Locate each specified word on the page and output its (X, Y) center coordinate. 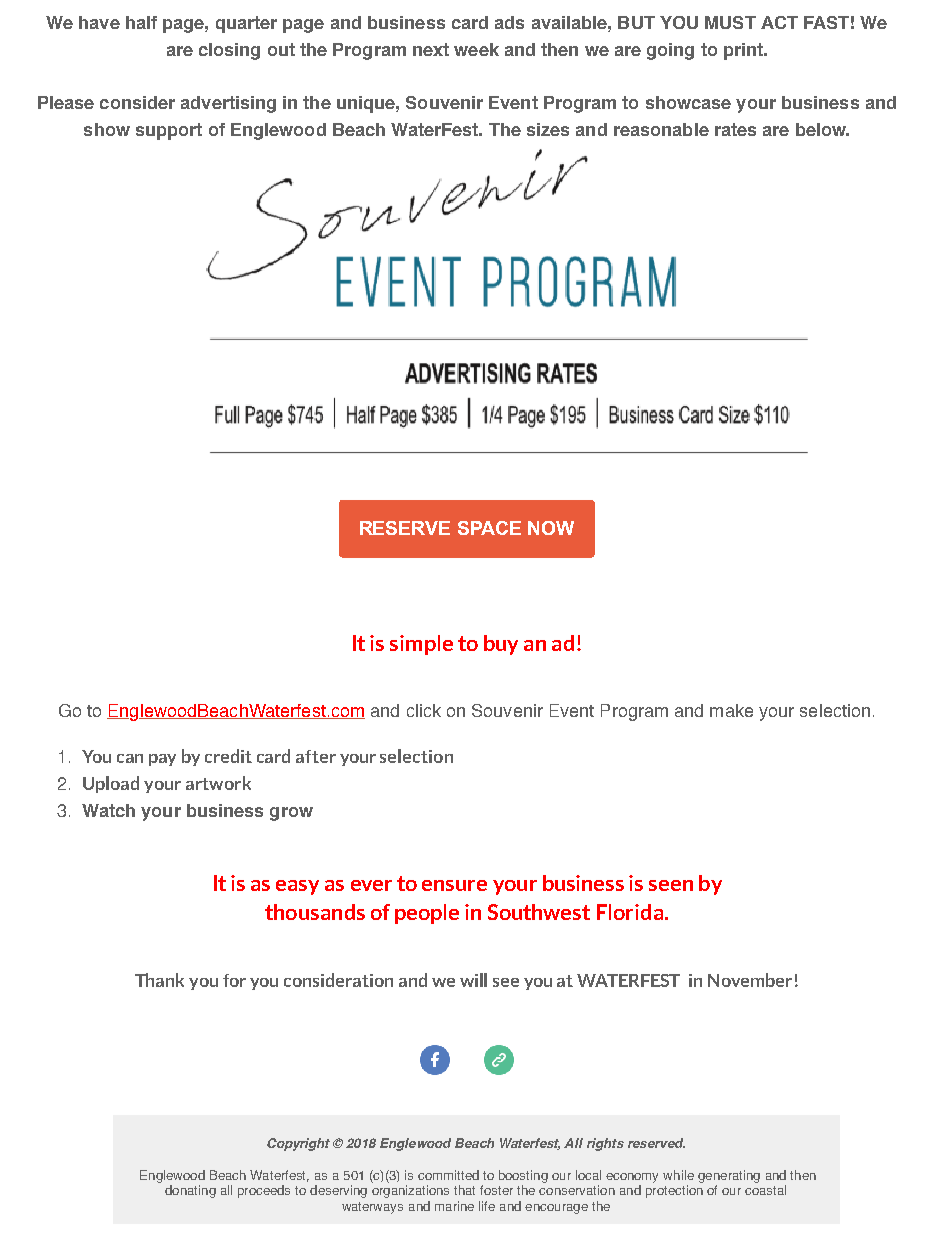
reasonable (661, 129)
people (427, 914)
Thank (159, 980)
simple (421, 645)
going (670, 51)
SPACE (489, 528)
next (431, 49)
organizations (410, 1191)
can (130, 758)
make (731, 710)
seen (671, 885)
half (141, 22)
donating (190, 1191)
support (169, 131)
